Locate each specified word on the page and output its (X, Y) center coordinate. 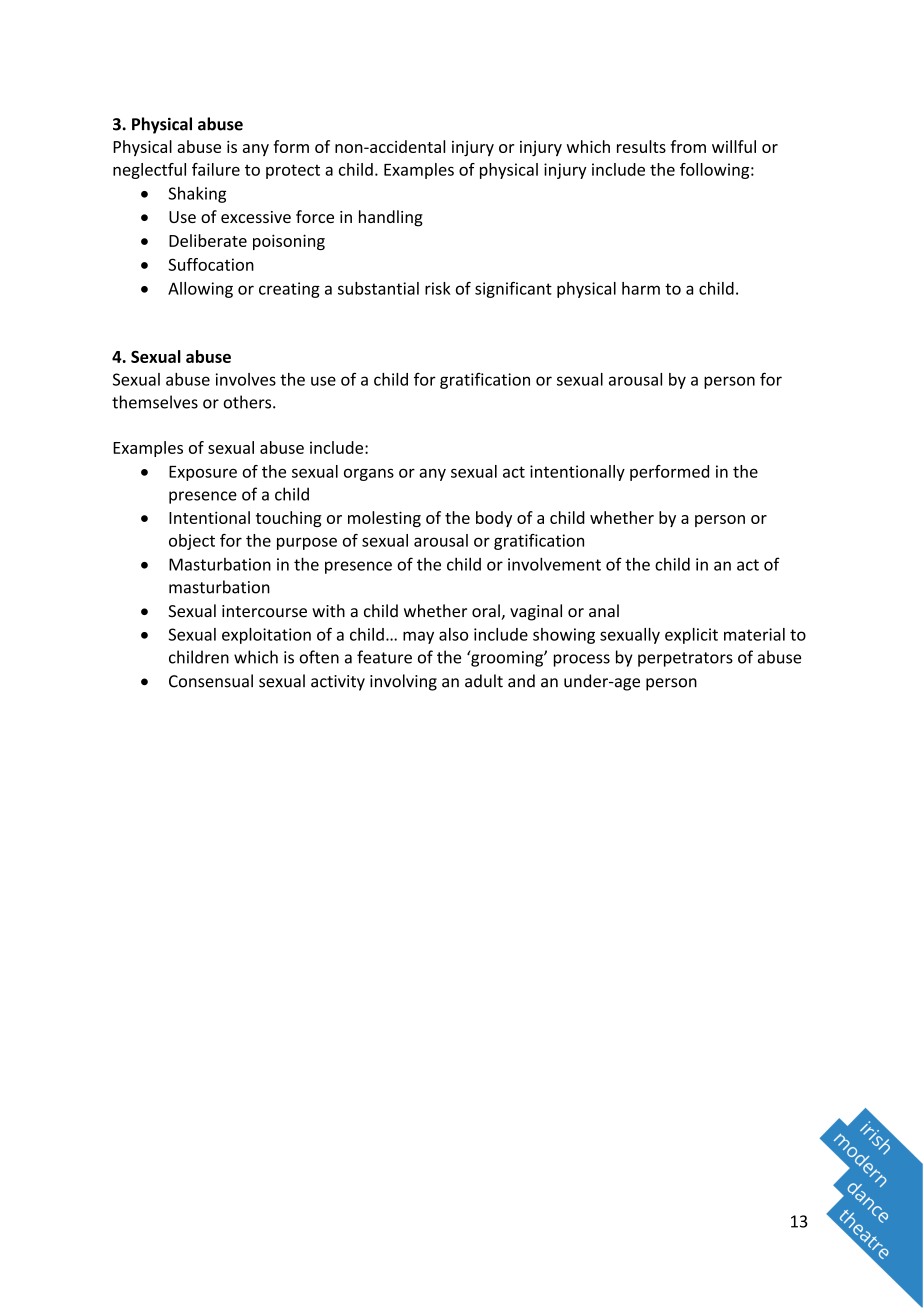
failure (216, 169)
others (248, 402)
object (192, 542)
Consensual (211, 681)
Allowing (200, 290)
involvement (554, 564)
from (688, 146)
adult (484, 681)
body (494, 519)
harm (641, 288)
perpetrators (685, 659)
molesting (384, 519)
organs (369, 474)
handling (391, 218)
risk (438, 288)
